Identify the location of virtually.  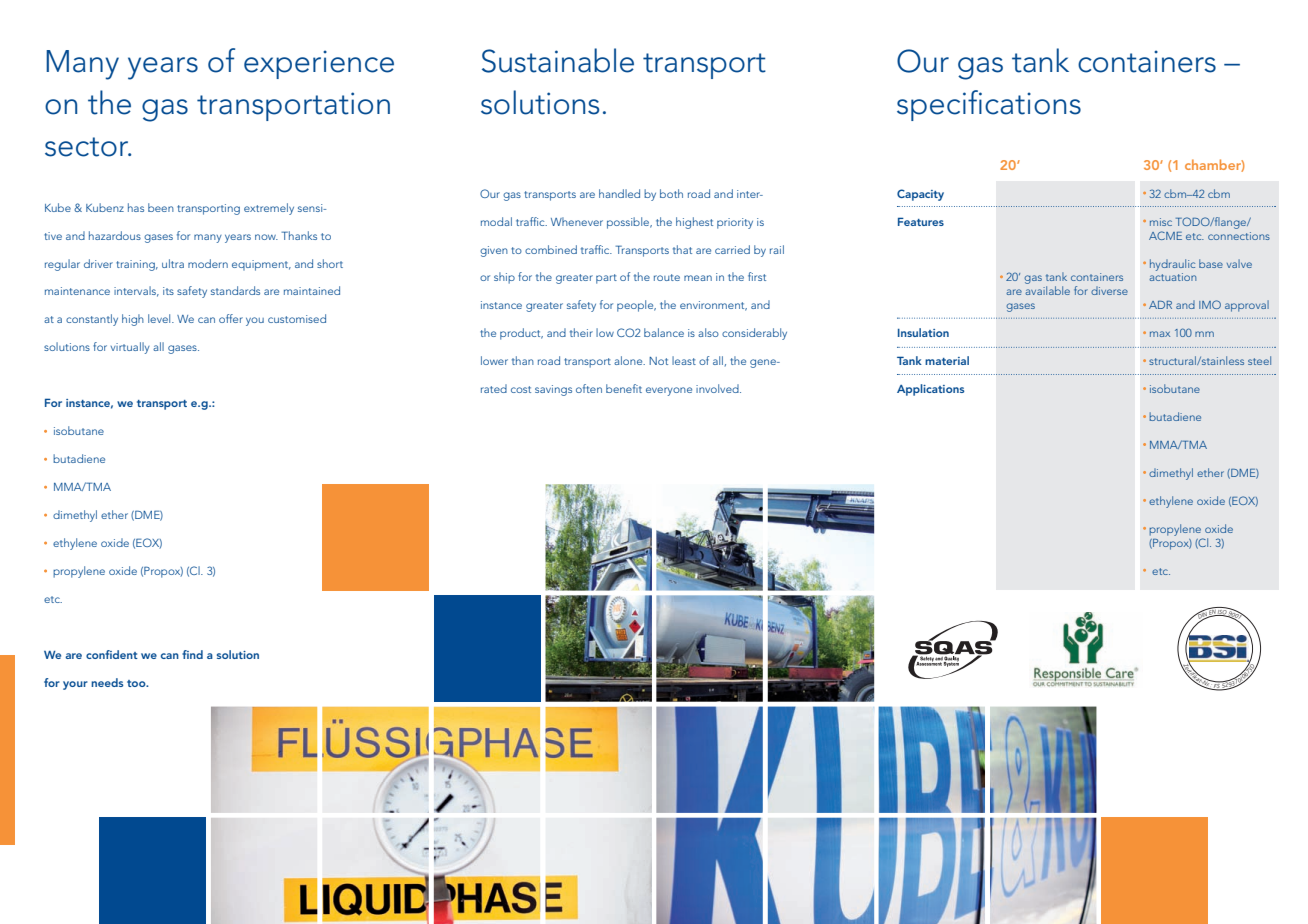
(130, 348).
